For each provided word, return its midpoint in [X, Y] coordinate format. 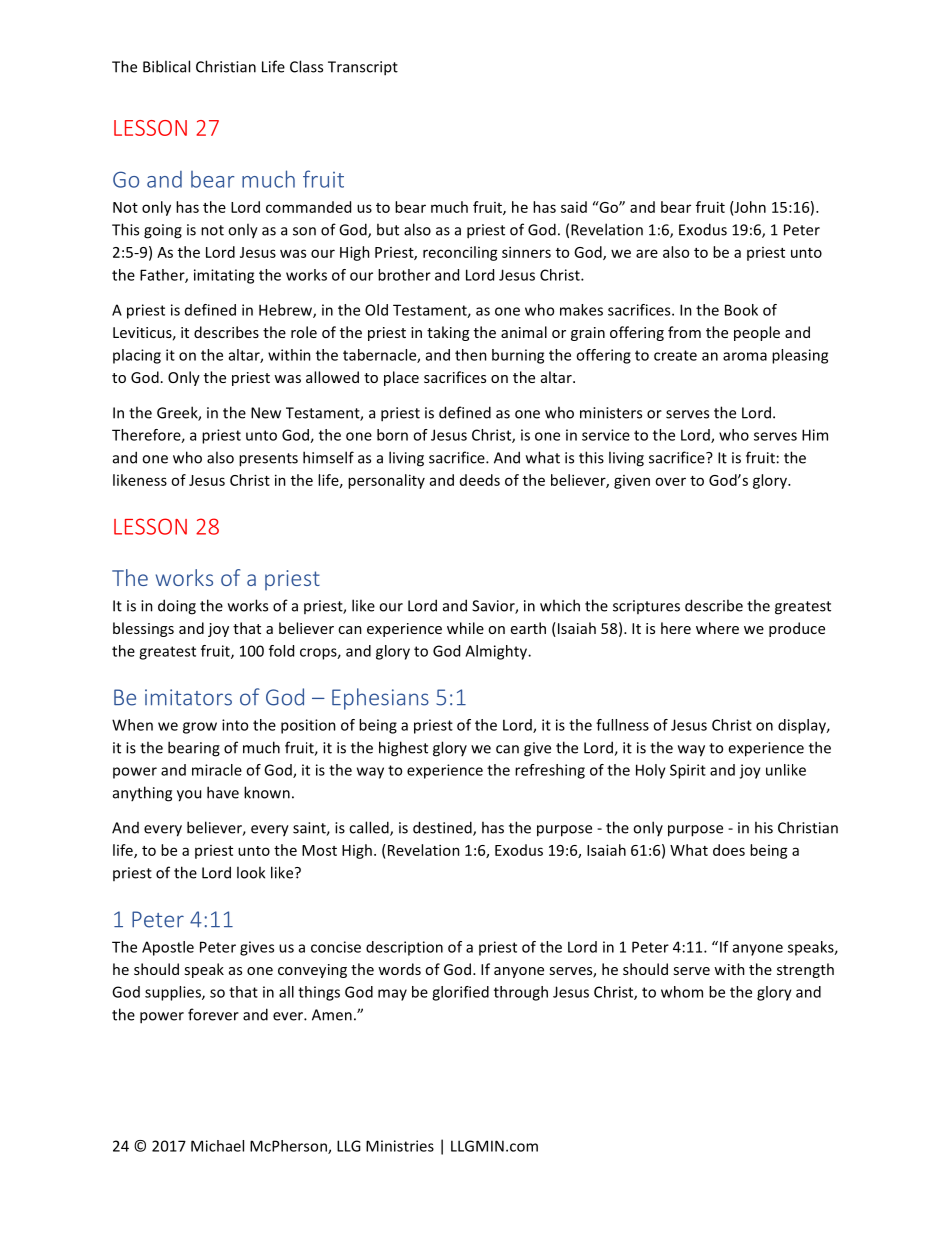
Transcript [363, 68]
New [266, 413]
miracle [217, 770]
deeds [480, 480]
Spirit [688, 771]
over [670, 481]
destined [443, 828]
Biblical [166, 66]
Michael [217, 1146]
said [574, 207]
